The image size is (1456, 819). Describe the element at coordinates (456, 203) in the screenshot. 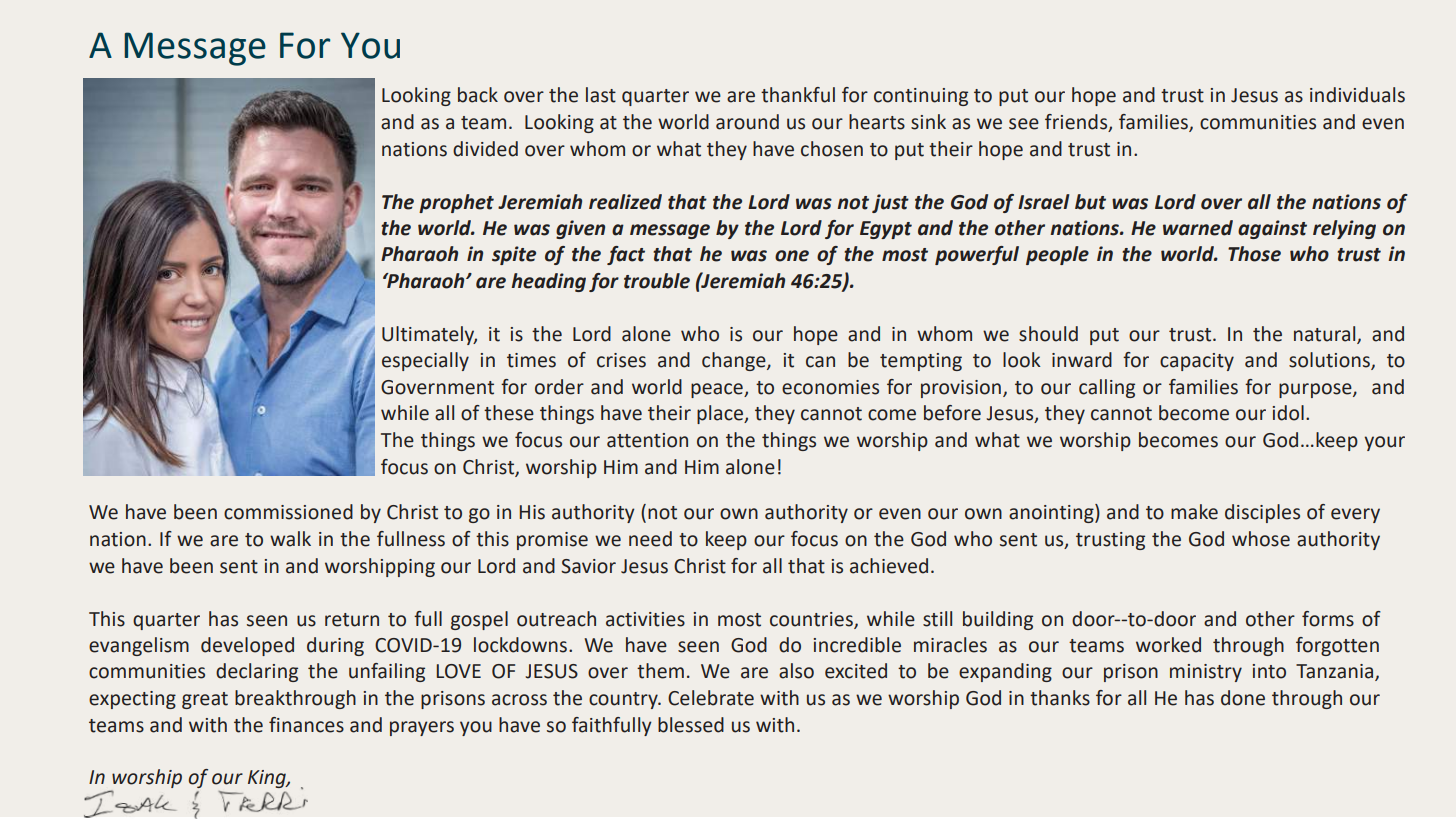

I see `prophet` at that location.
